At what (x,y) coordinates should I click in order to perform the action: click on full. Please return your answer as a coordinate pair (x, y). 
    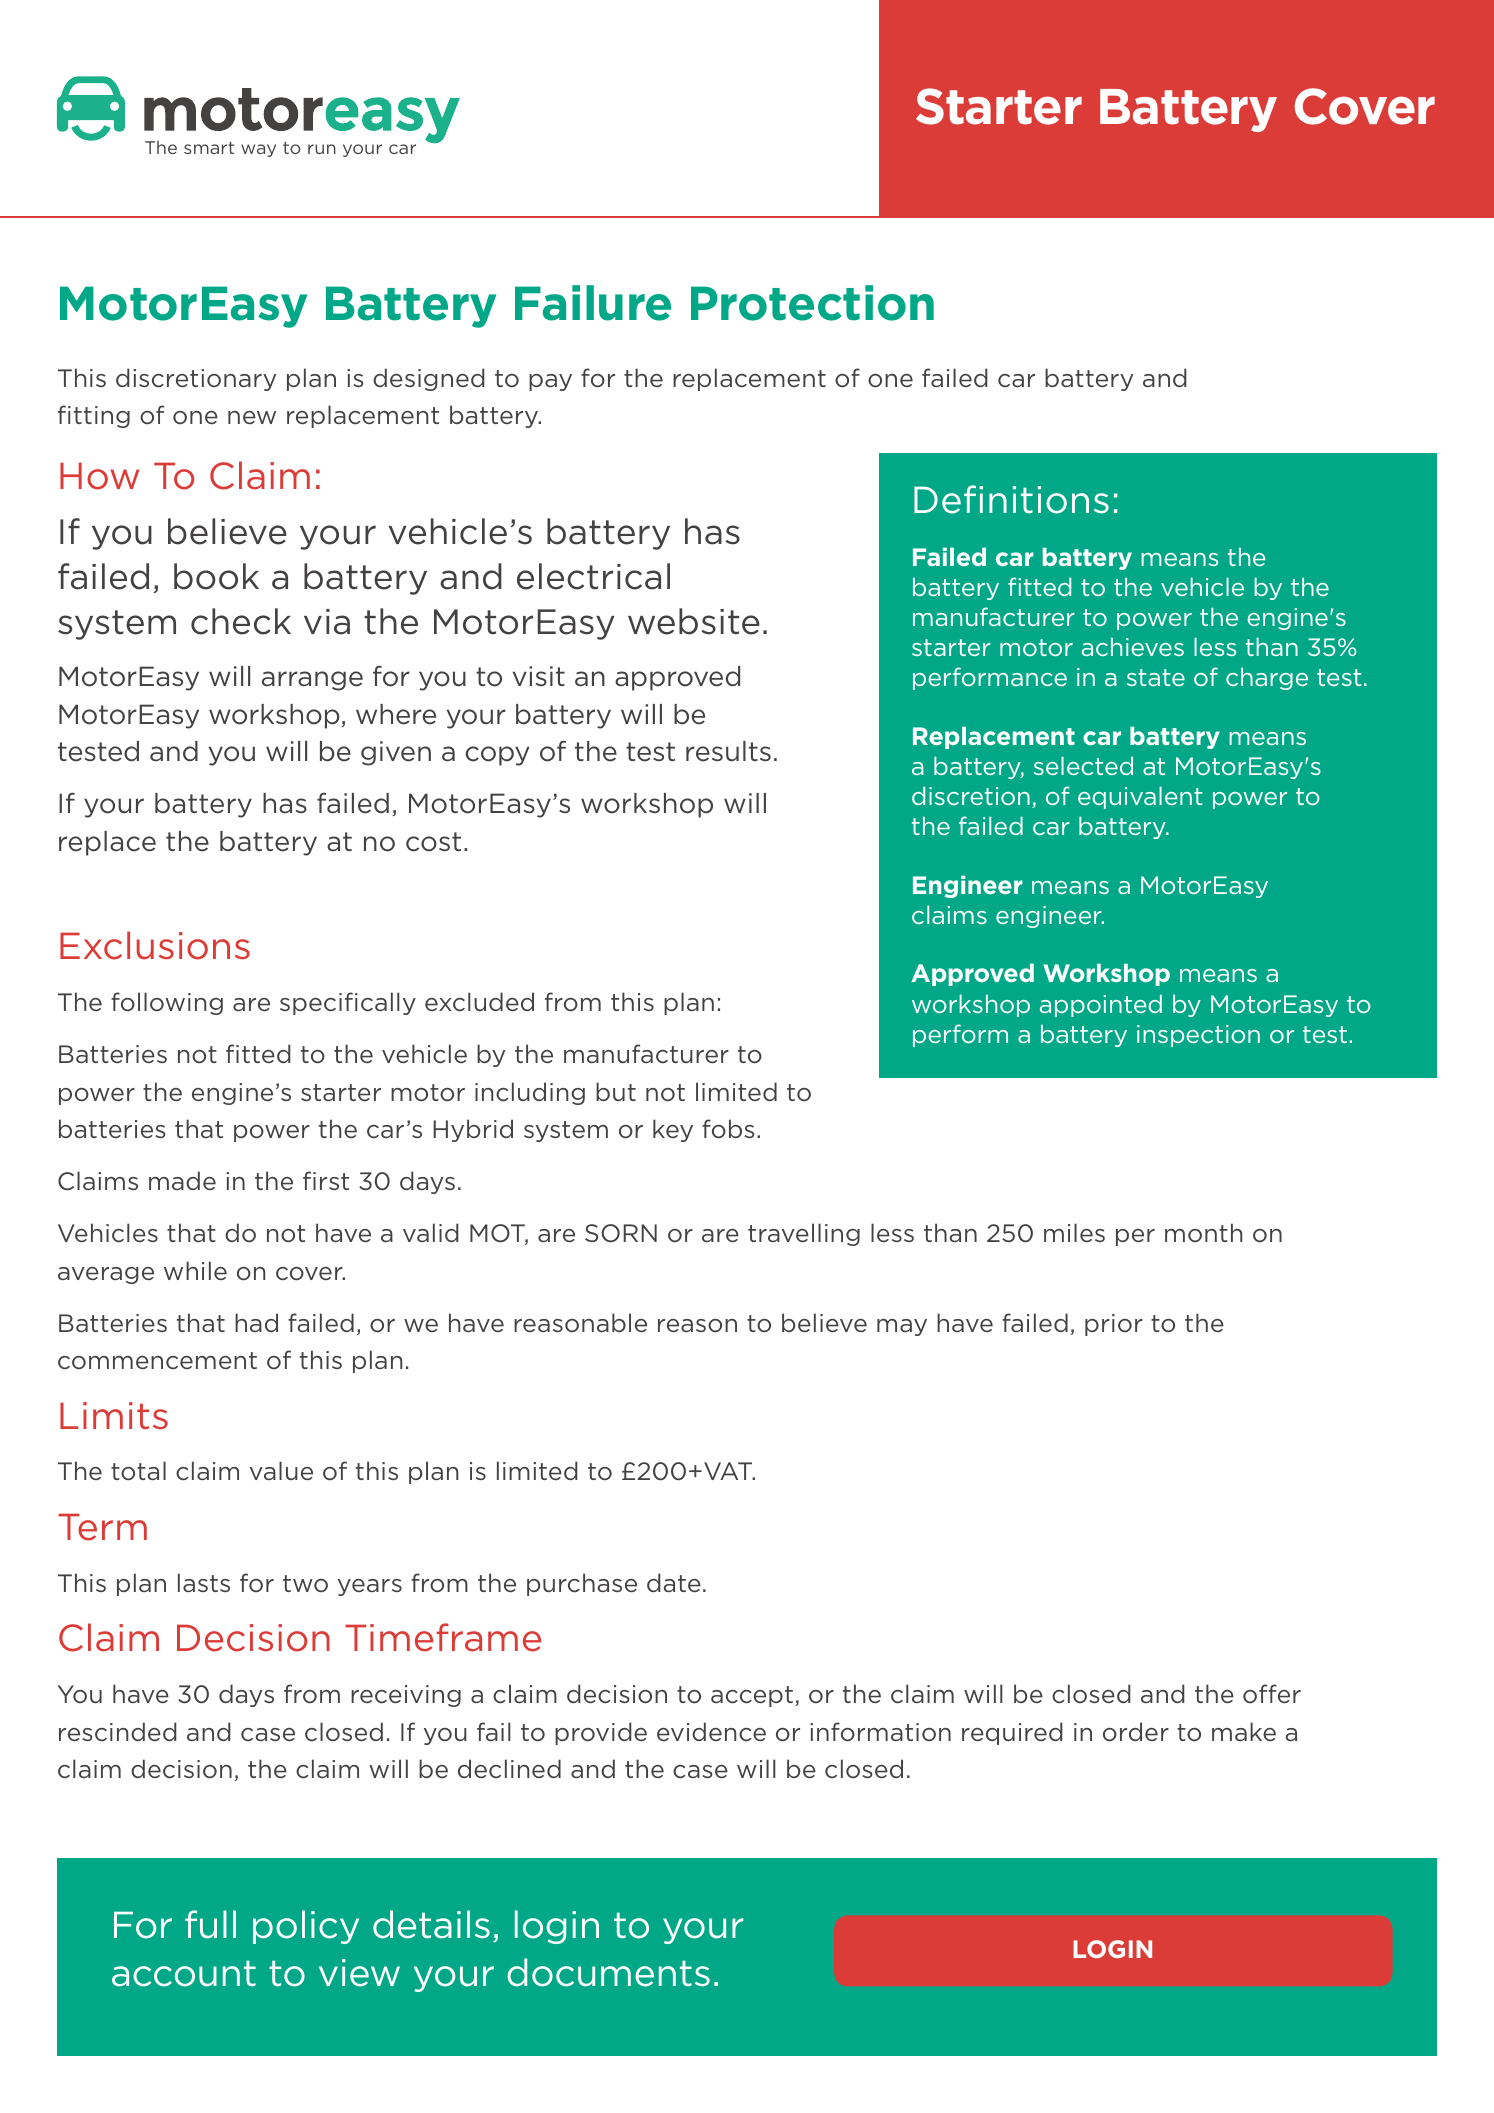
    Looking at the image, I should click on (210, 1924).
